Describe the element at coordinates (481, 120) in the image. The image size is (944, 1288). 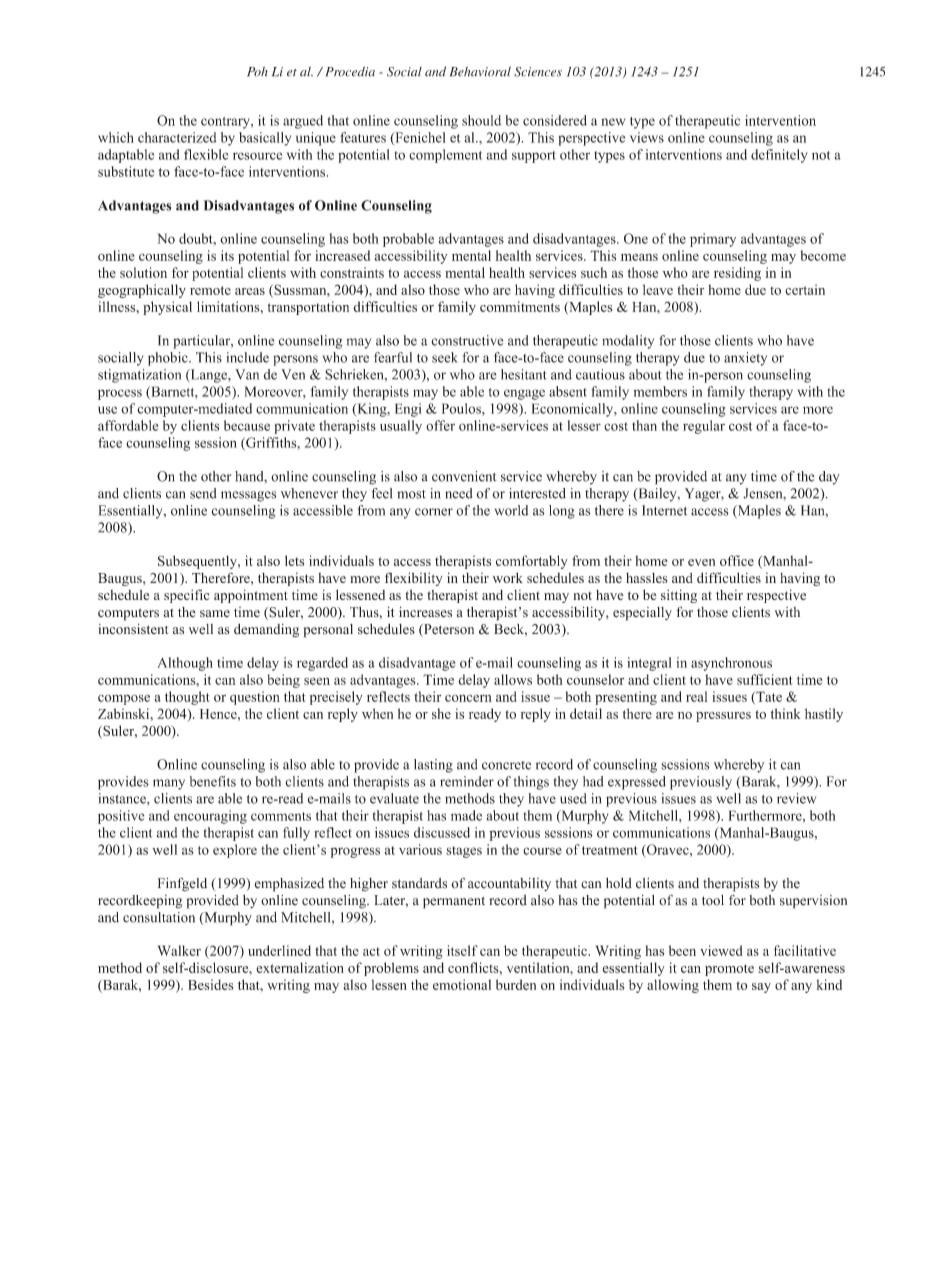
I see `should` at that location.
